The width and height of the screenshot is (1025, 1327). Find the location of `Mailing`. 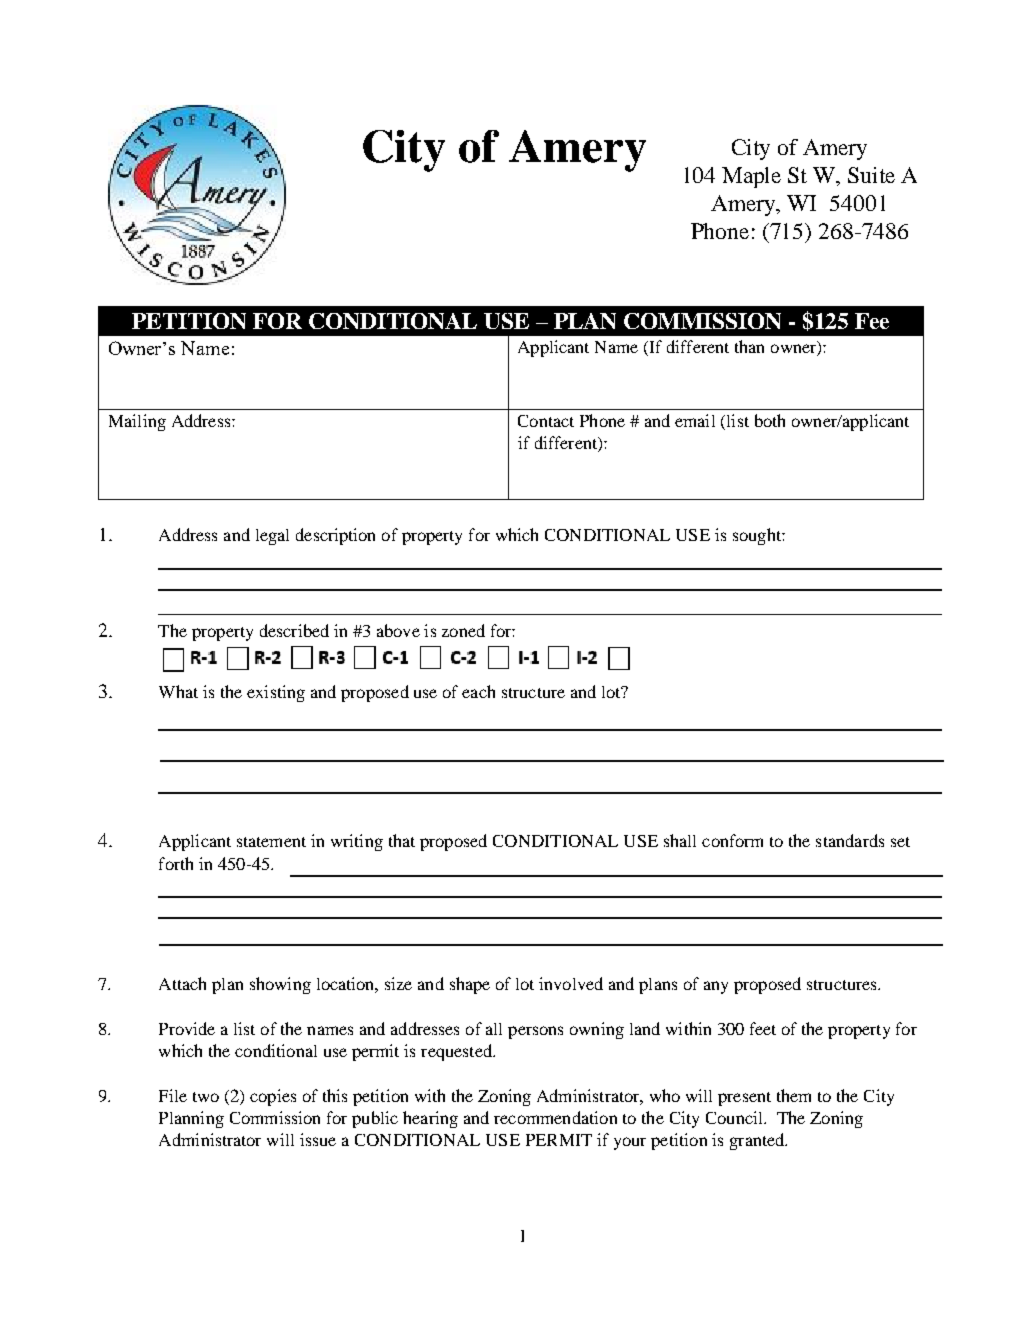

Mailing is located at coordinates (137, 422).
